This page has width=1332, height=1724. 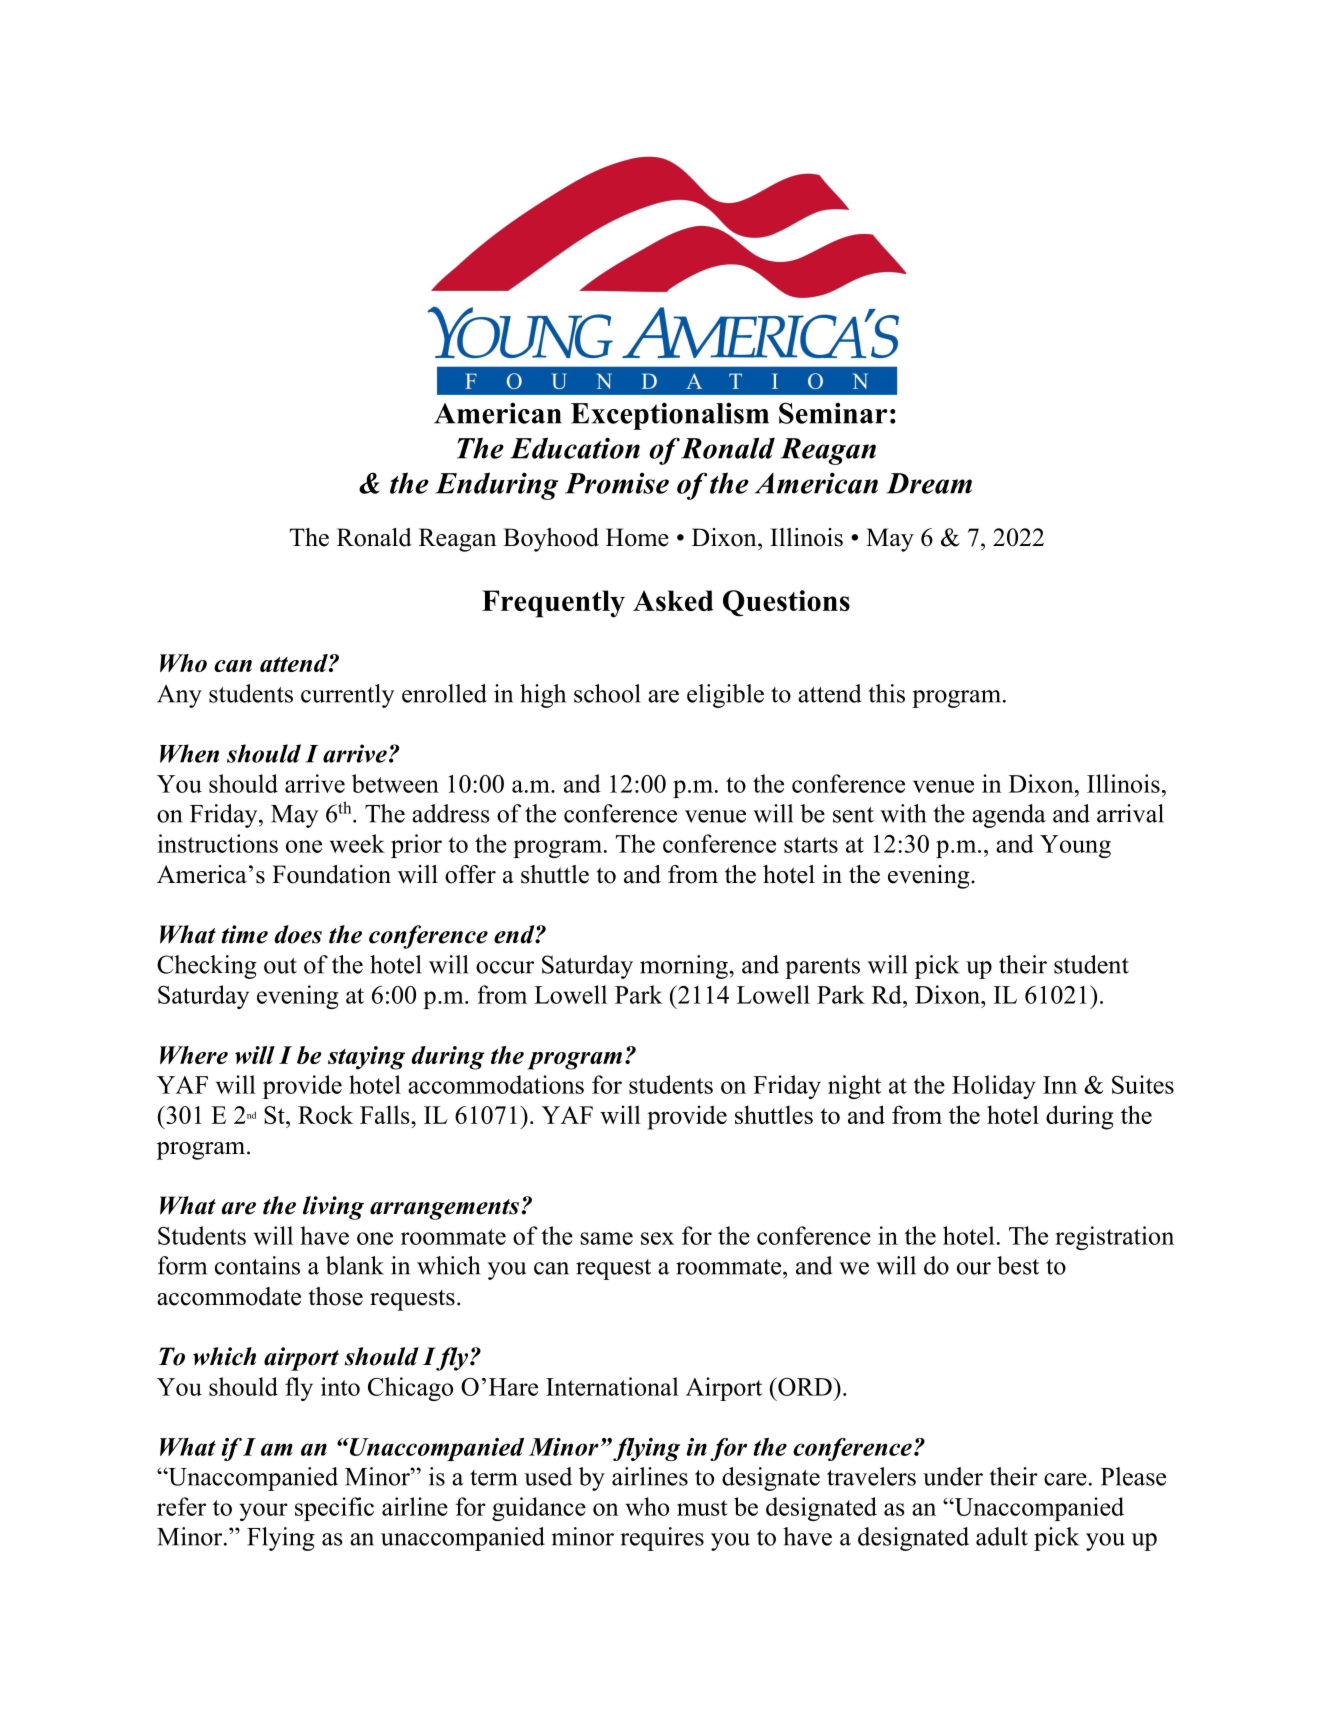 I want to click on starts, so click(x=811, y=845).
